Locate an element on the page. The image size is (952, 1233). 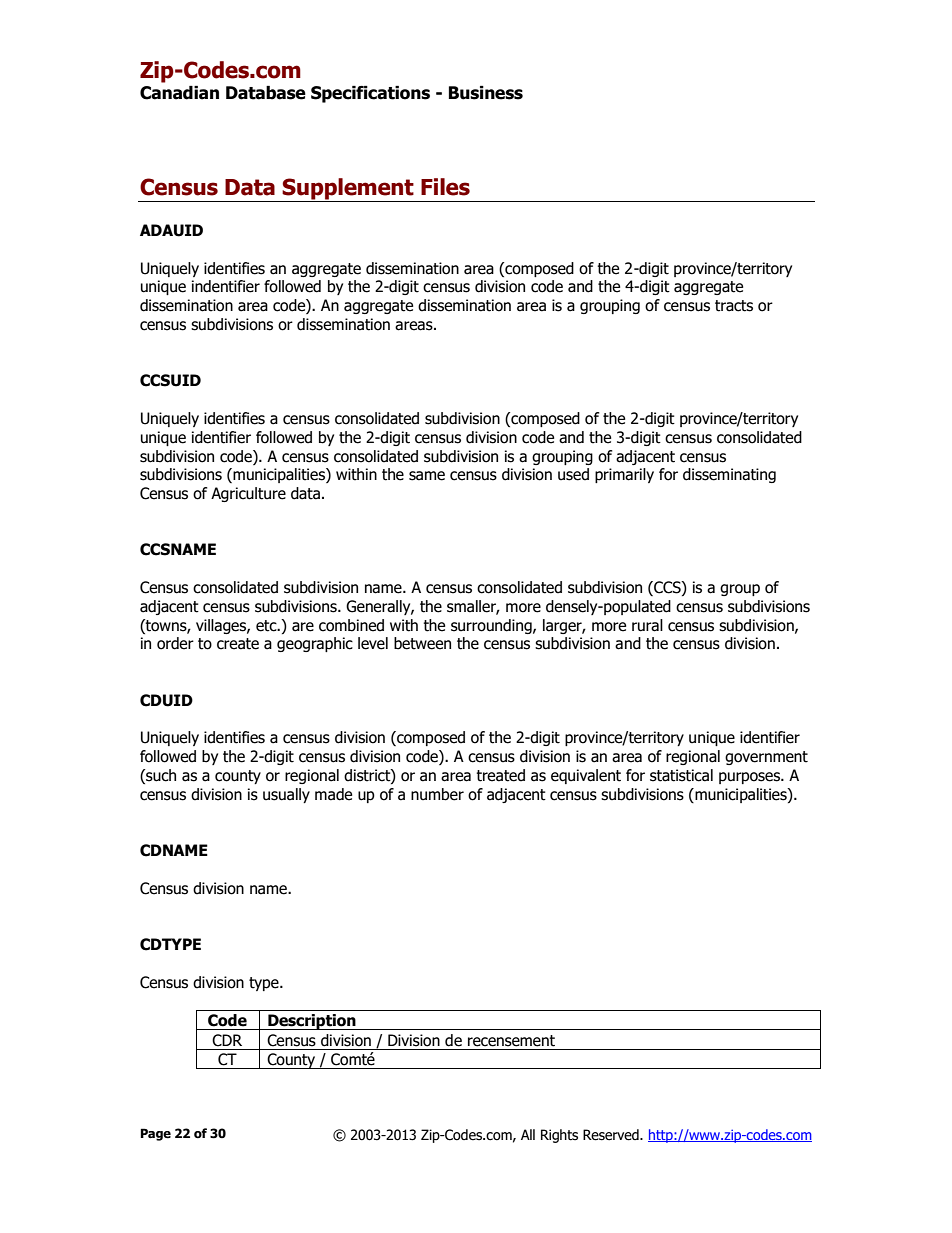
CDR is located at coordinates (227, 1040).
